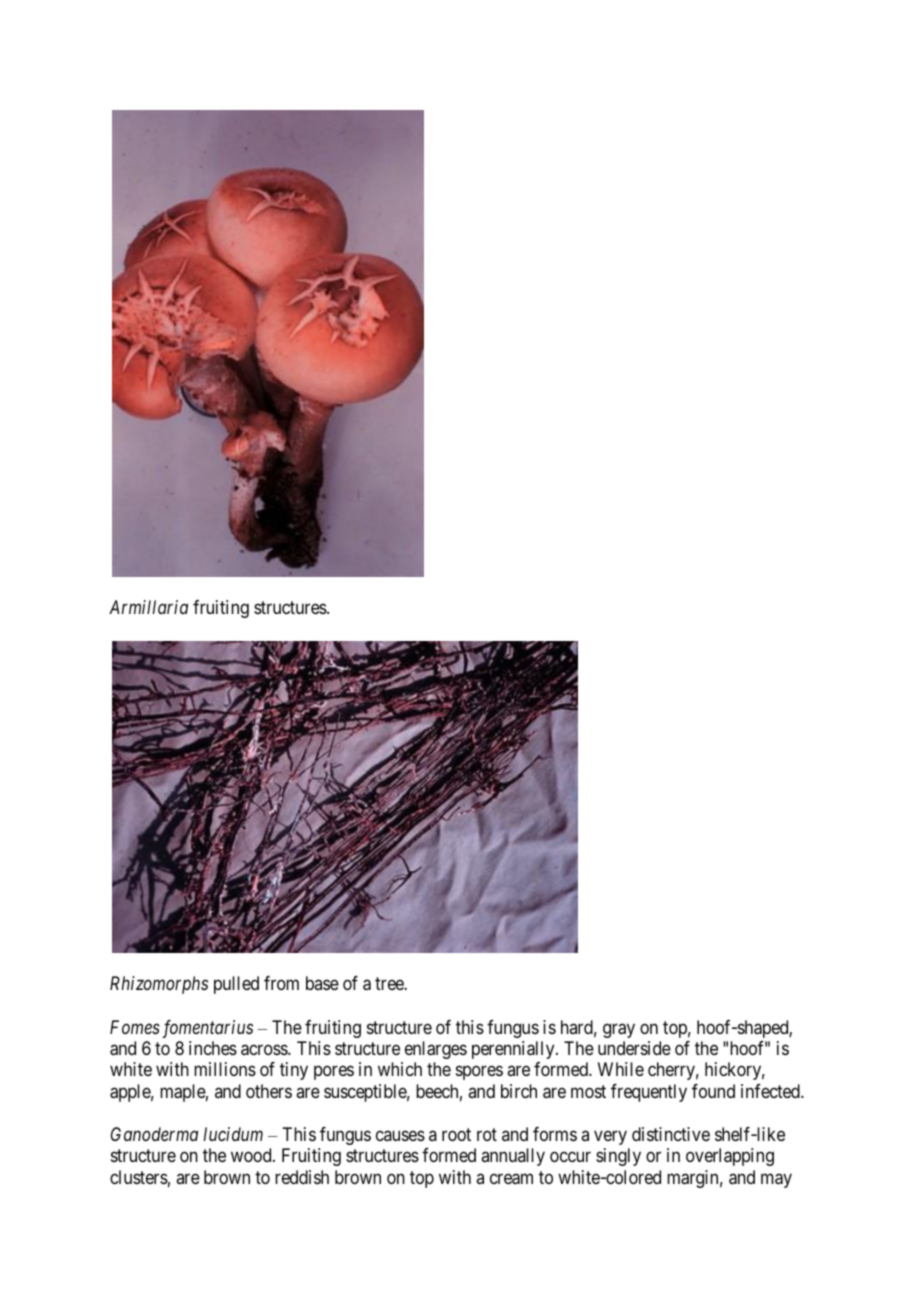 The height and width of the screenshot is (1308, 924). I want to click on enlarges, so click(436, 1050).
